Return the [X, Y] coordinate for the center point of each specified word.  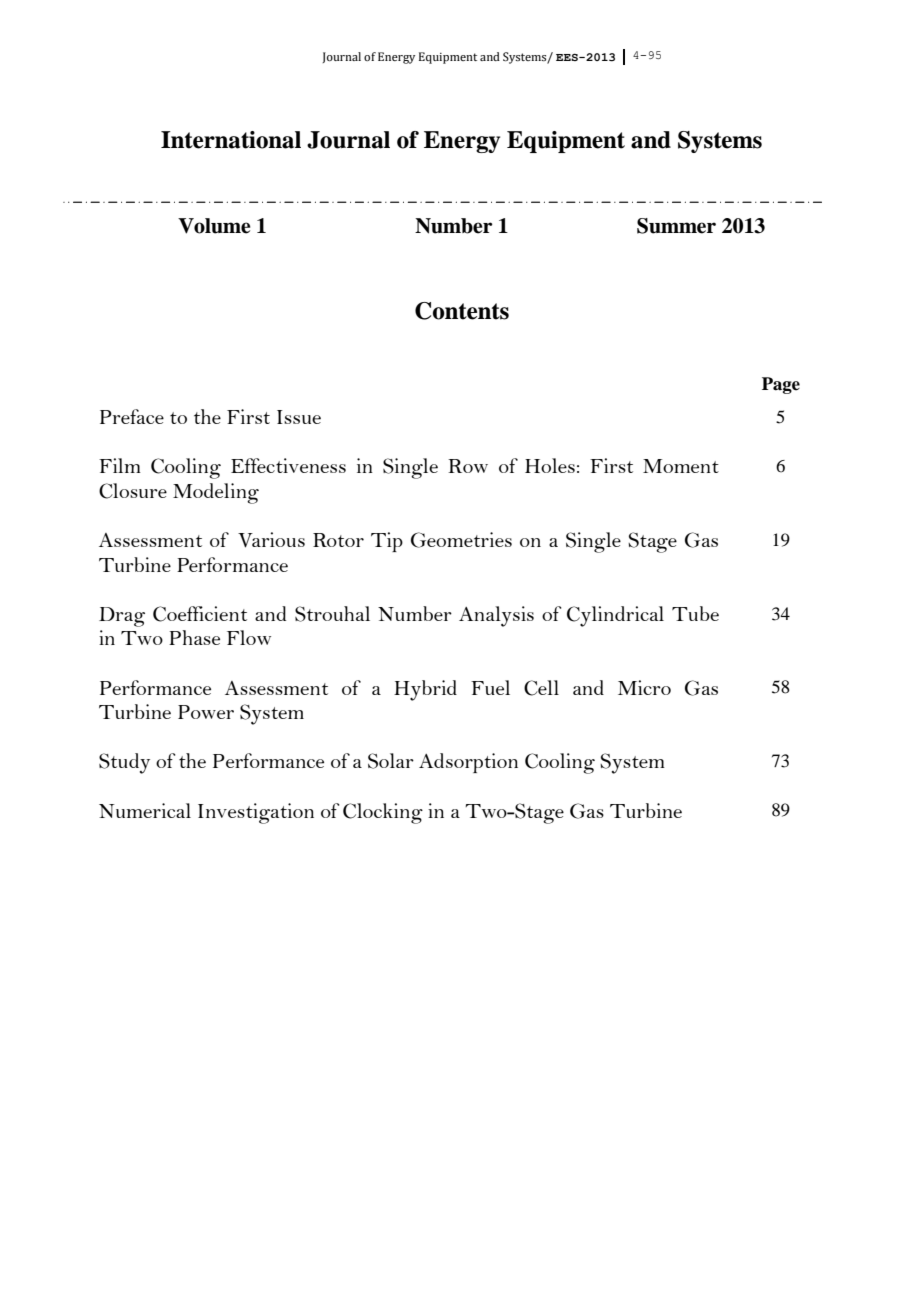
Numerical [145, 810]
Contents [462, 311]
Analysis [496, 616]
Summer [676, 226]
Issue [299, 417]
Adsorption [468, 763]
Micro [644, 687]
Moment [681, 466]
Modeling [216, 493]
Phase [194, 637]
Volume [214, 226]
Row [468, 466]
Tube [695, 613]
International [231, 140]
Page [781, 385]
